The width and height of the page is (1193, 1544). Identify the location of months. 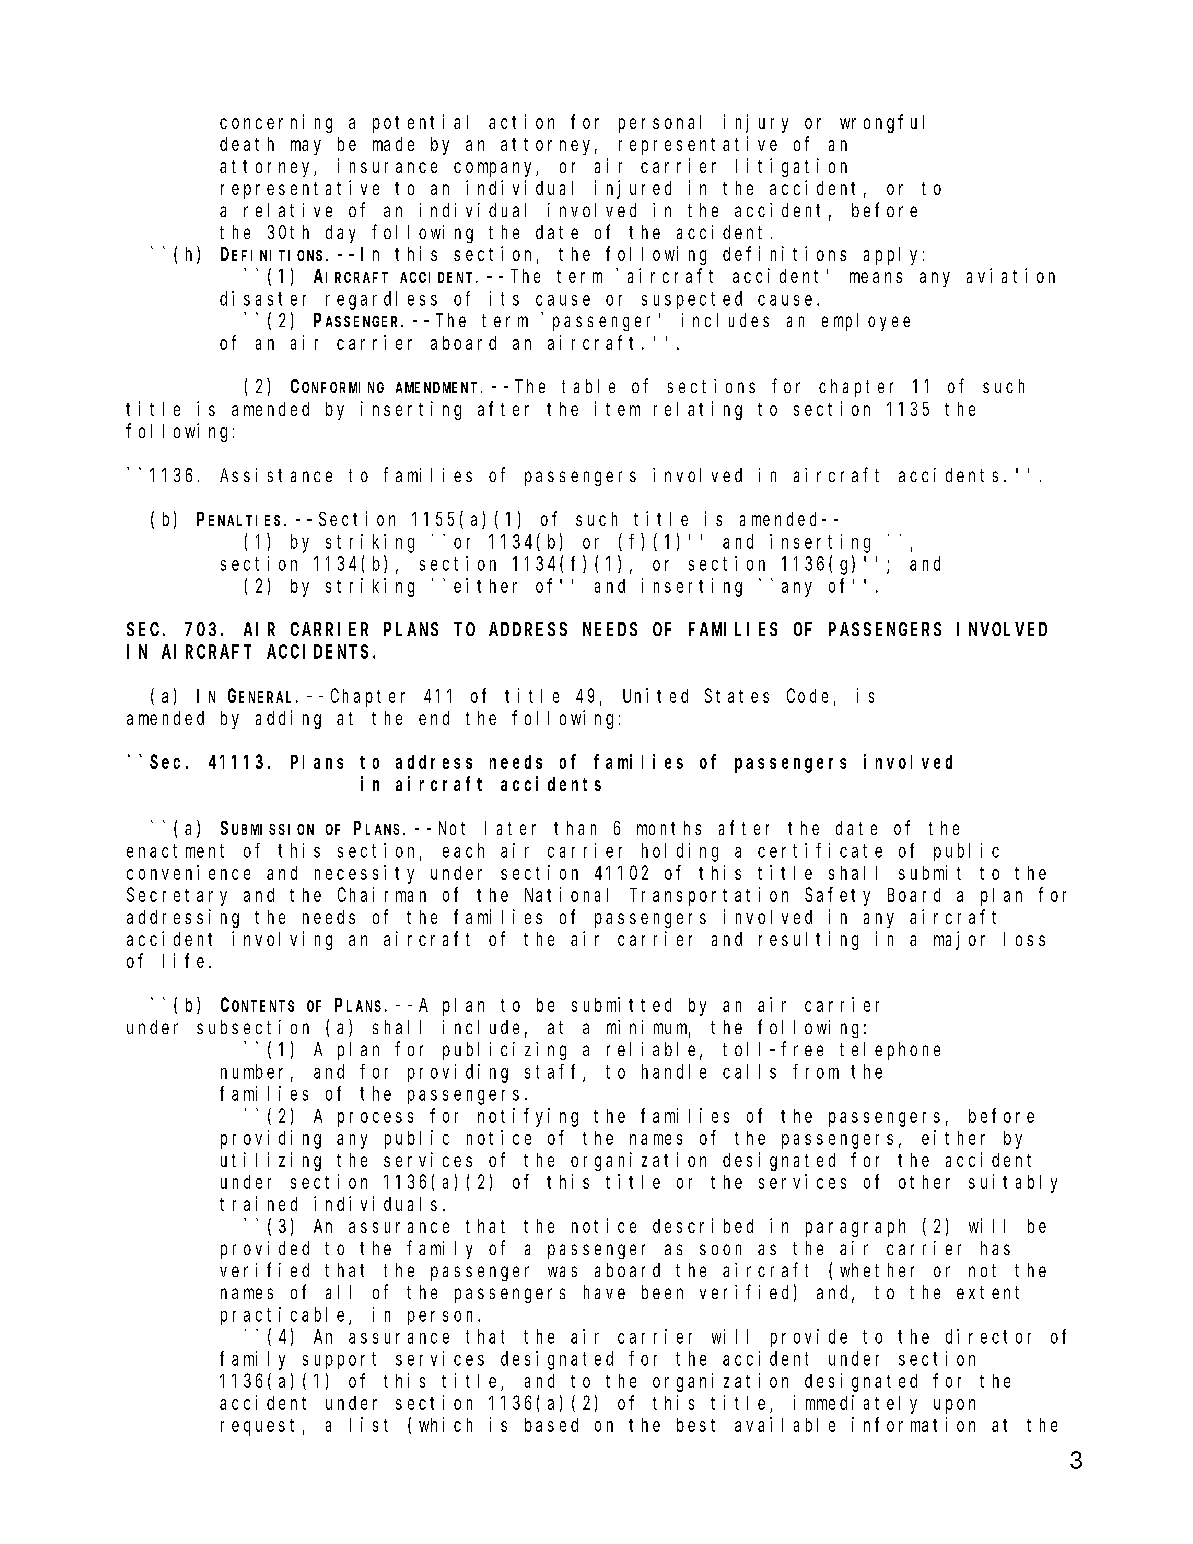
(669, 828).
